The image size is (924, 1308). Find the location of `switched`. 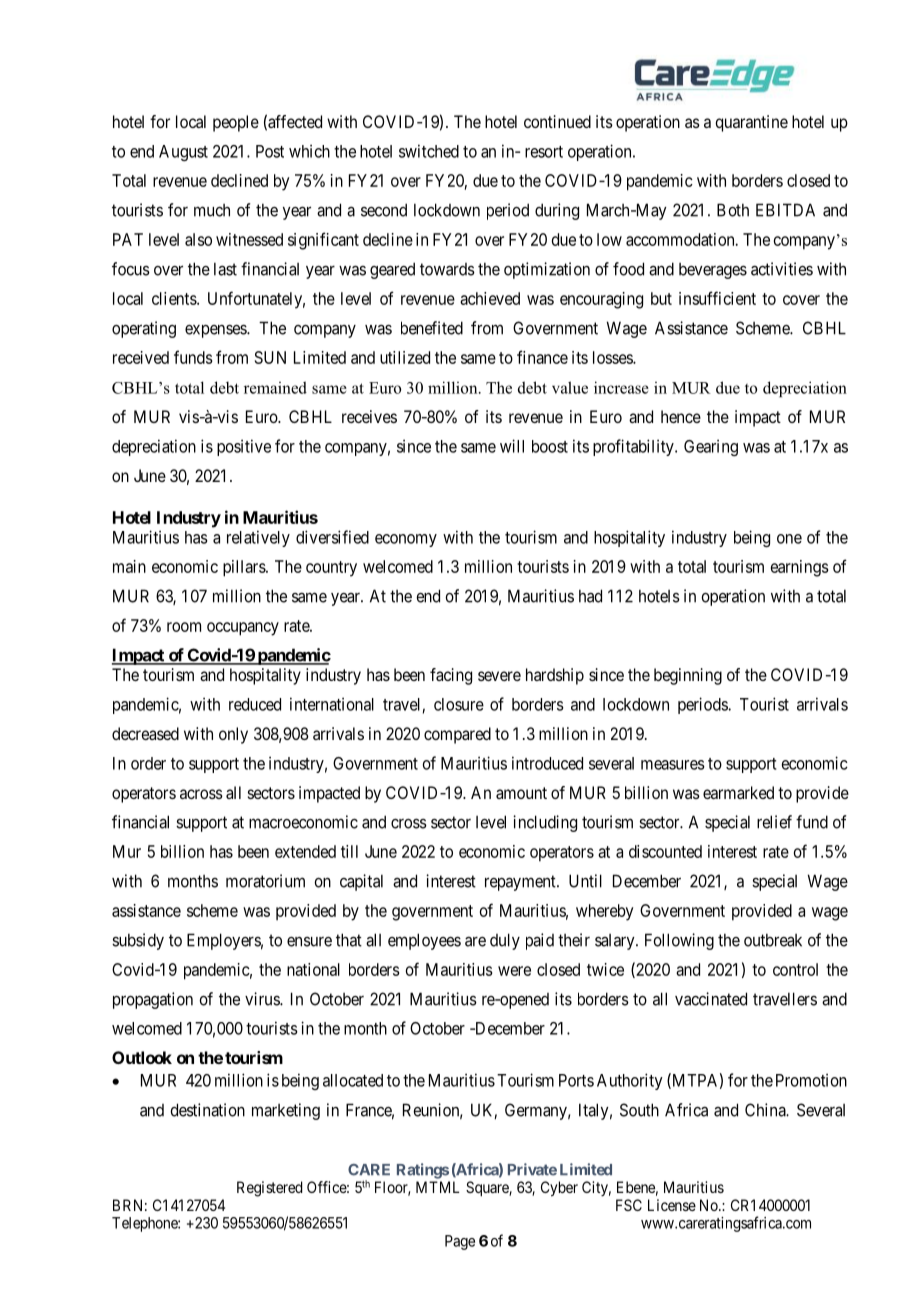

switched is located at coordinates (429, 151).
